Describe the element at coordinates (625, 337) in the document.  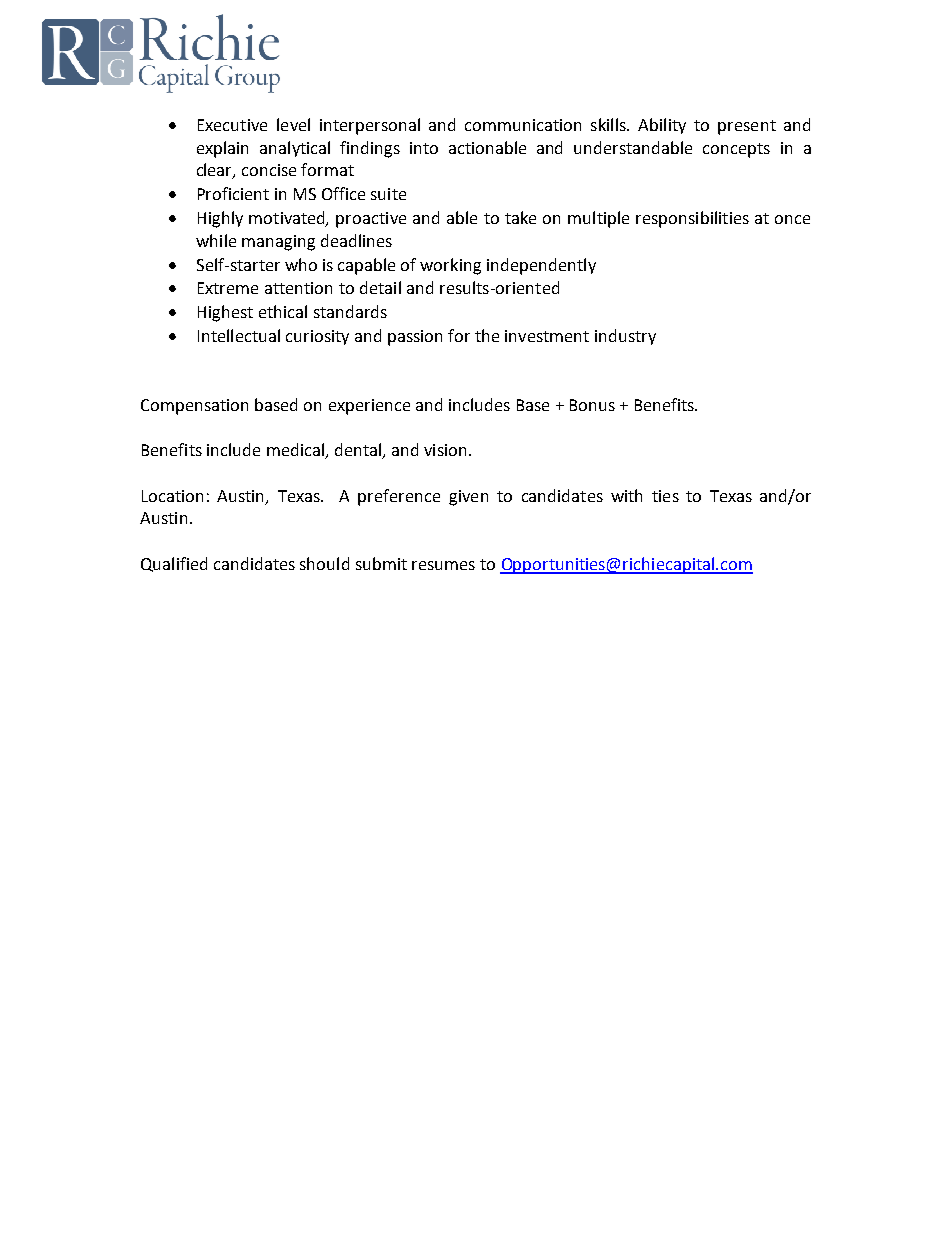
I see `industry` at that location.
